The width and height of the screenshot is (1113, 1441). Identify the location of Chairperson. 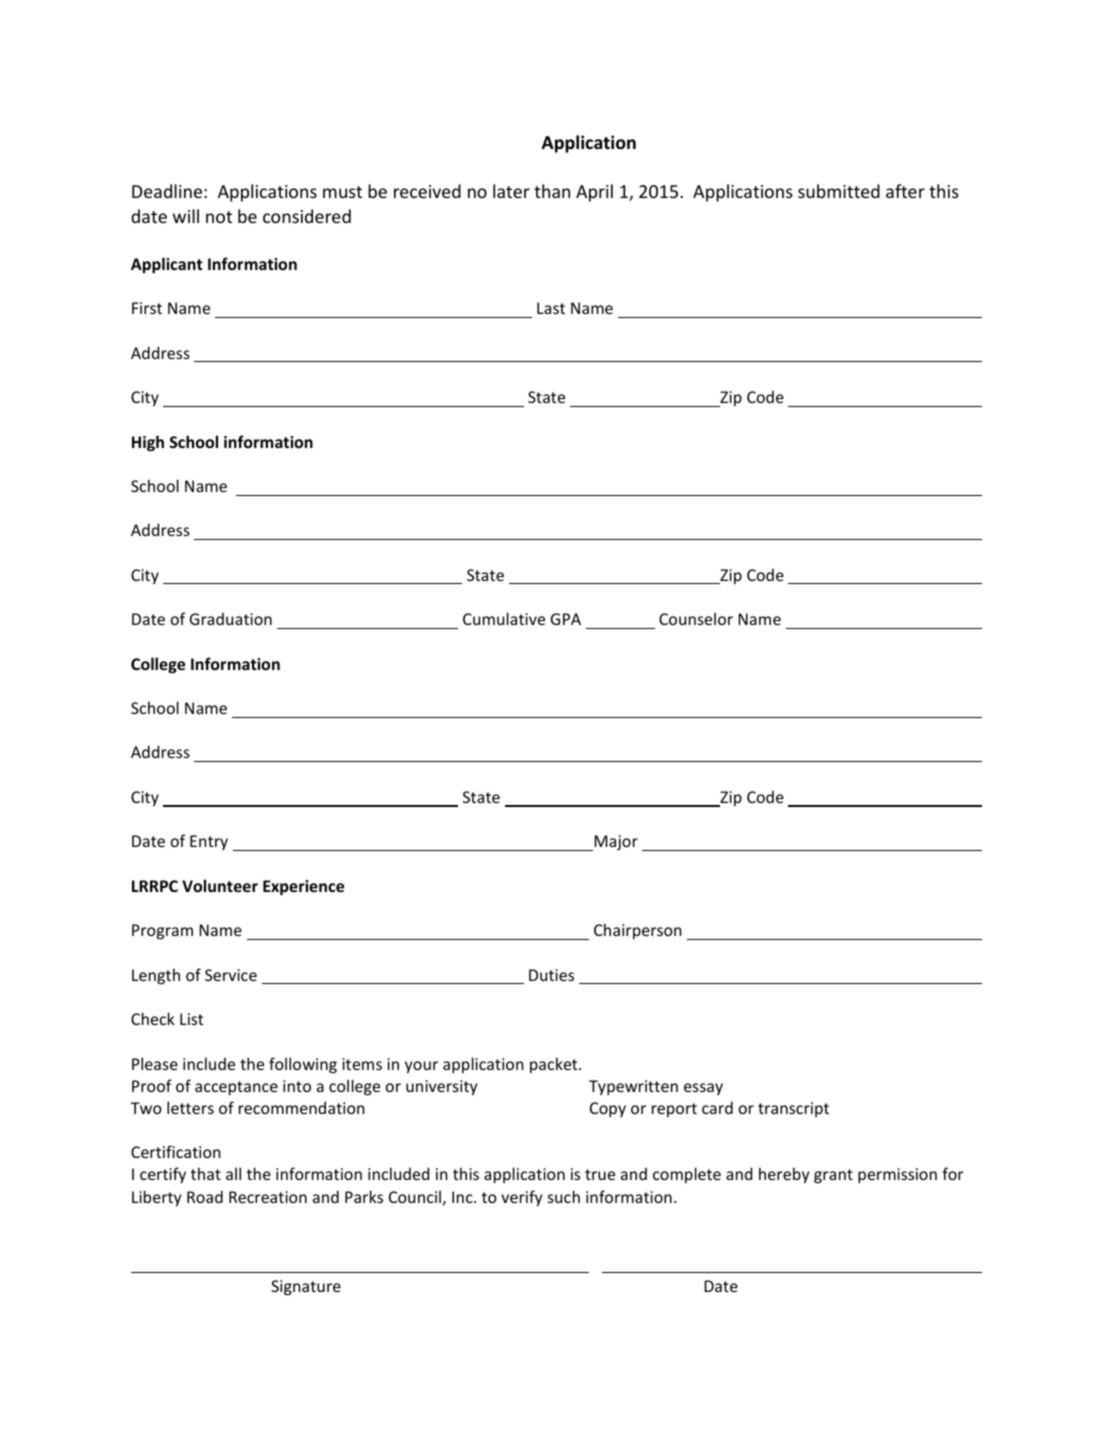
(638, 931).
